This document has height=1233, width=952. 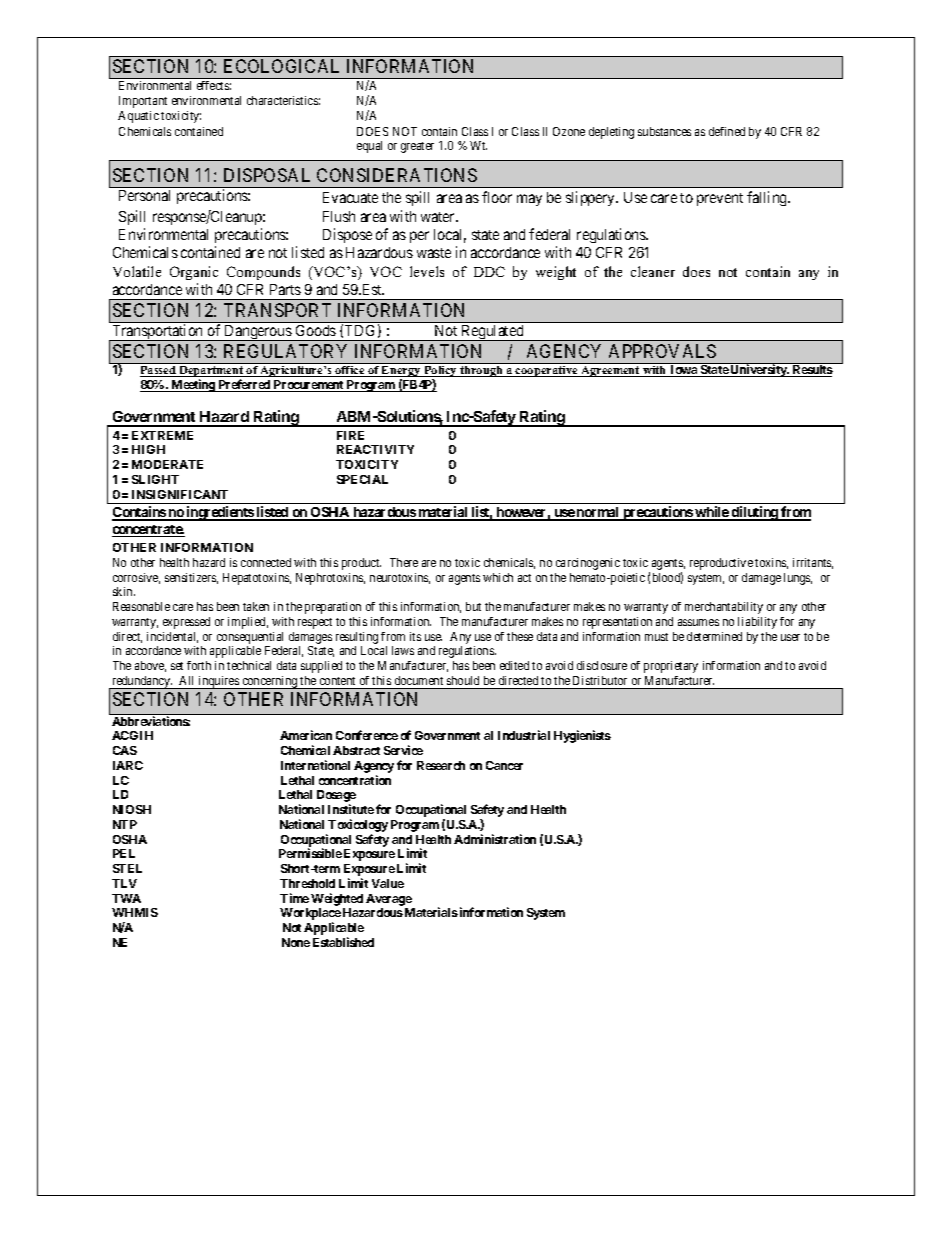 I want to click on Important, so click(x=143, y=102).
